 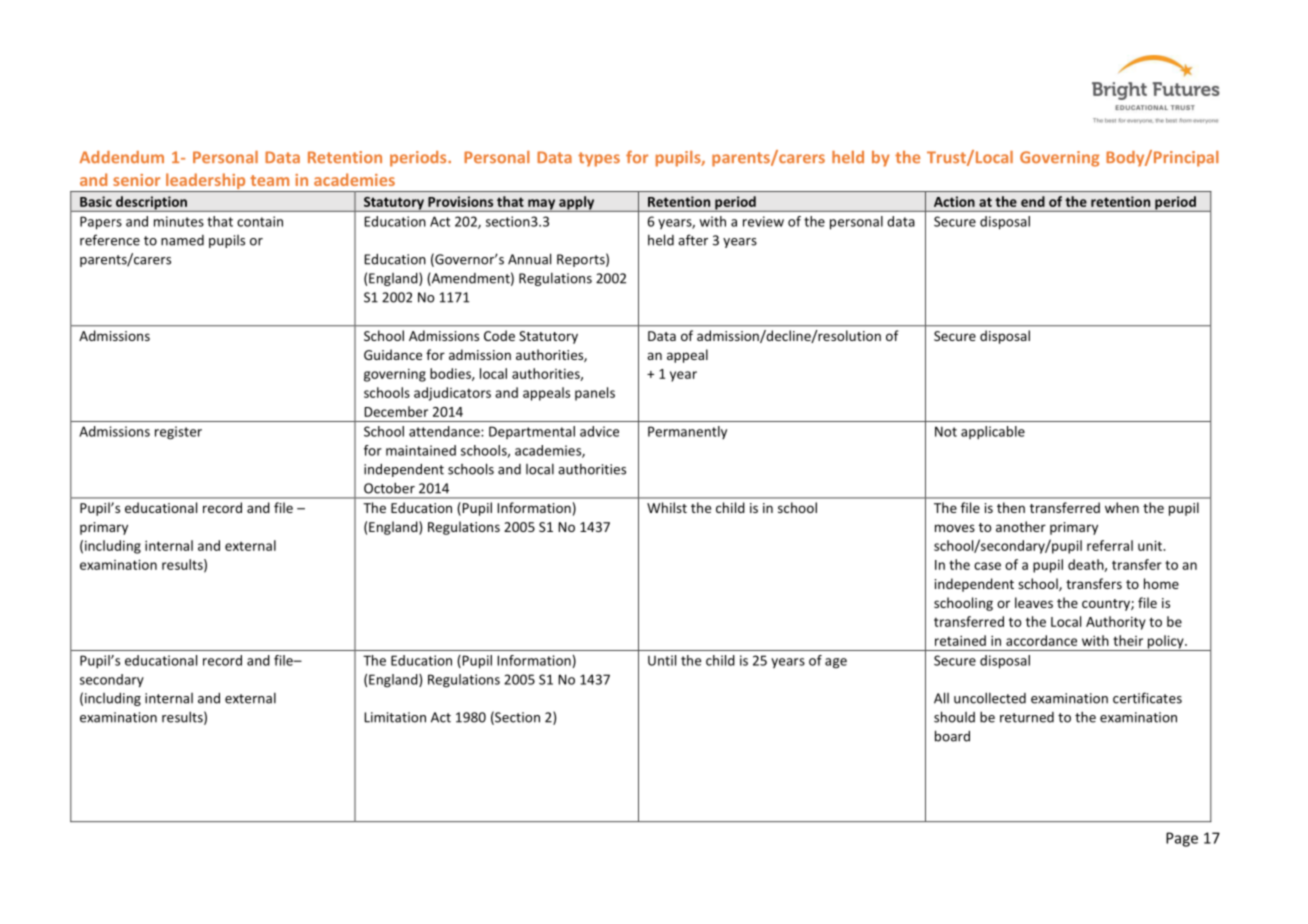 I want to click on leadership, so click(x=206, y=182).
